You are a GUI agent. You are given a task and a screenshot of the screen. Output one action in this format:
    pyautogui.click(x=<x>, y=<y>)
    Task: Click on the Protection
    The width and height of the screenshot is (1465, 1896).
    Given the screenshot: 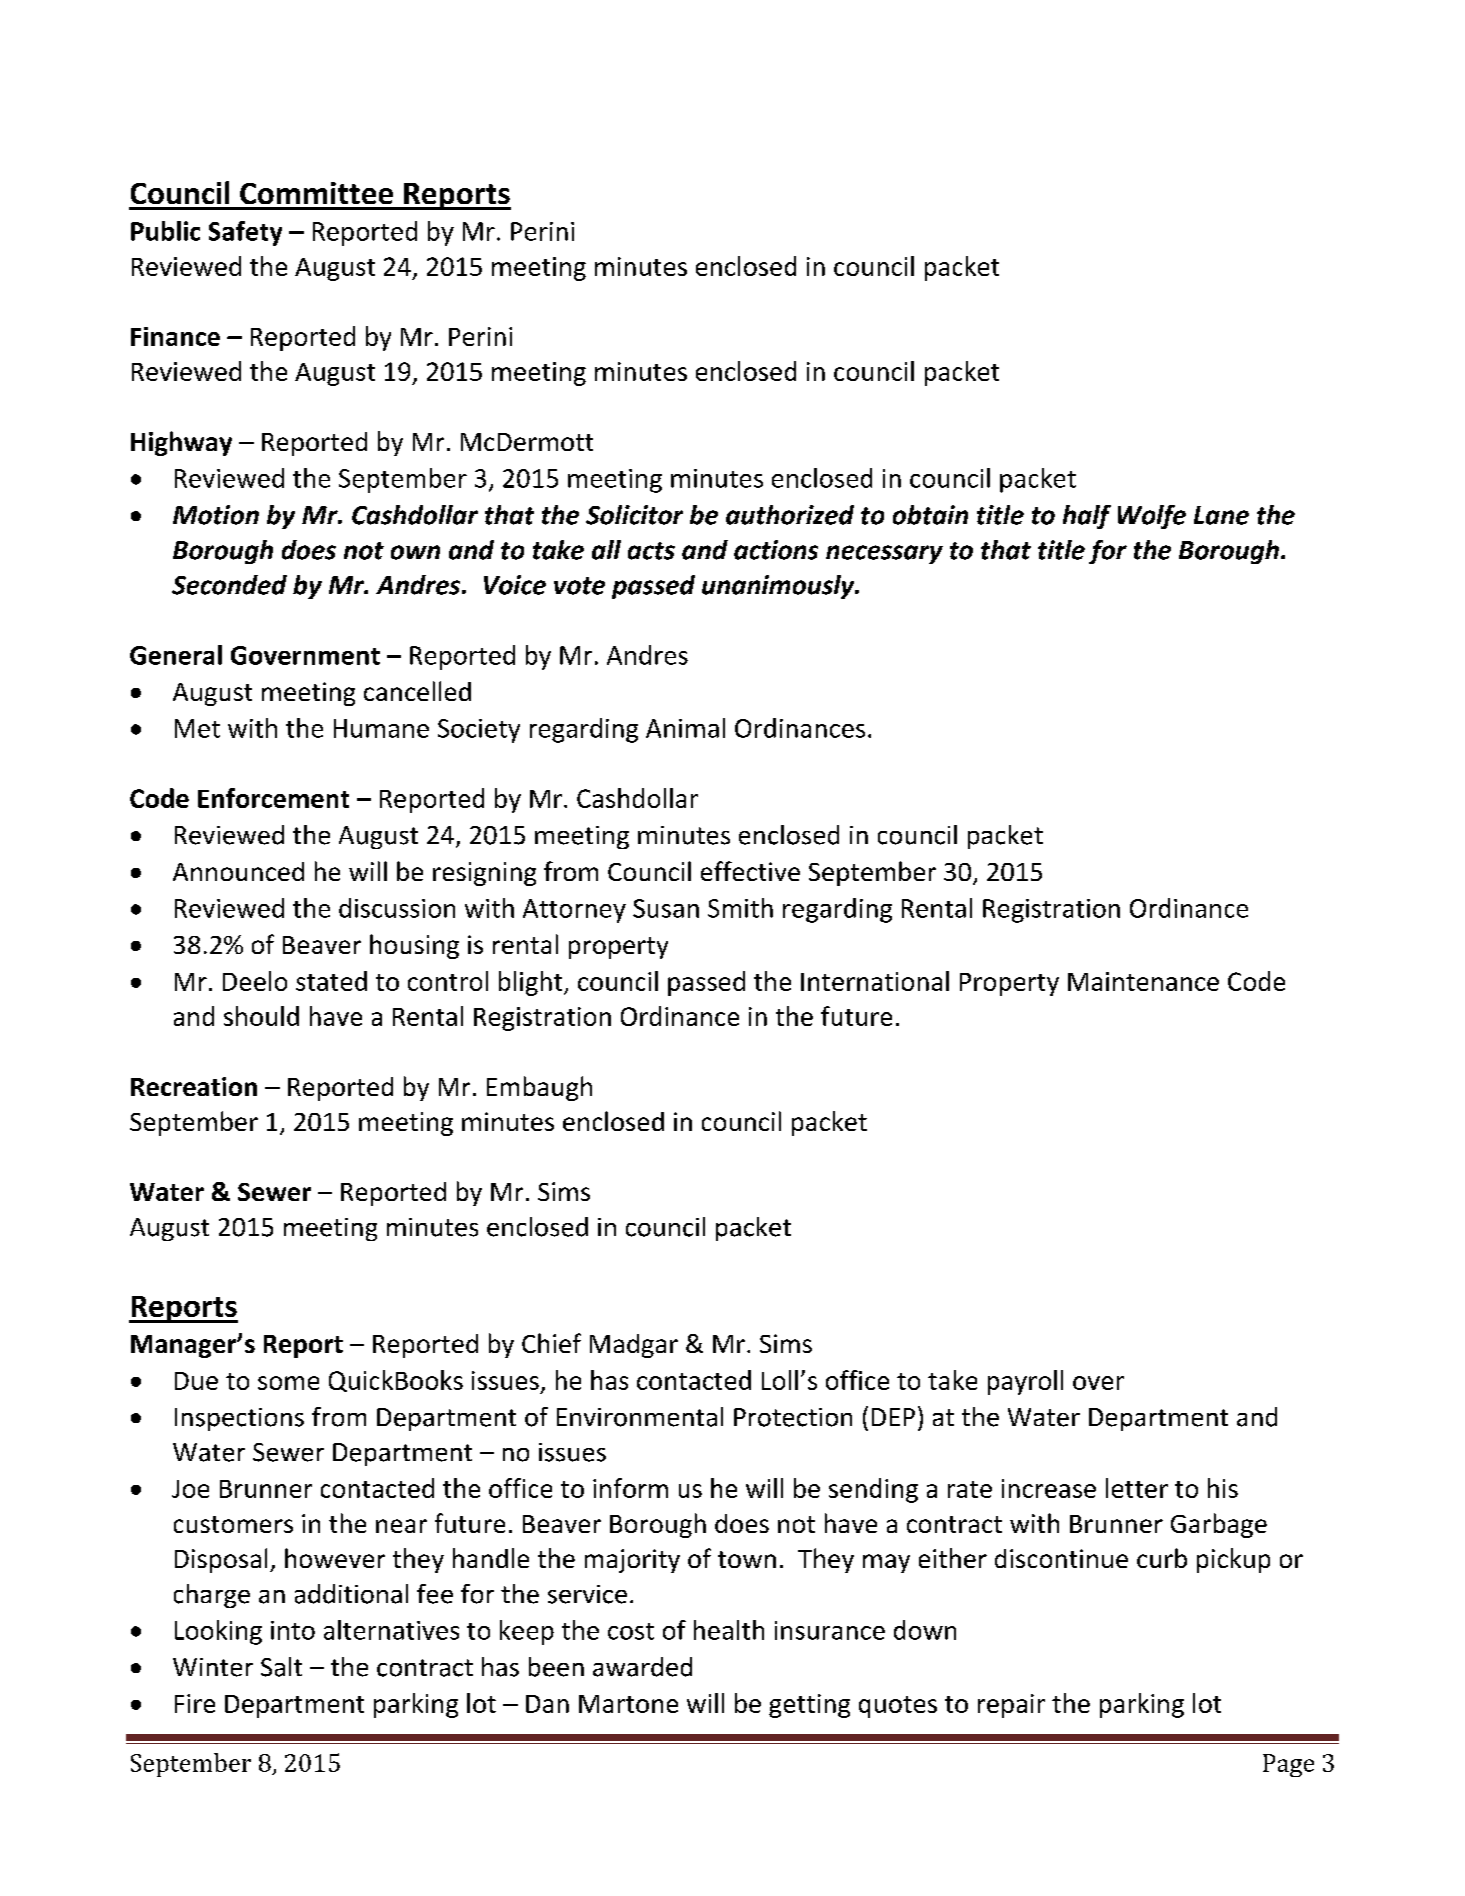 What is the action you would take?
    pyautogui.click(x=793, y=1417)
